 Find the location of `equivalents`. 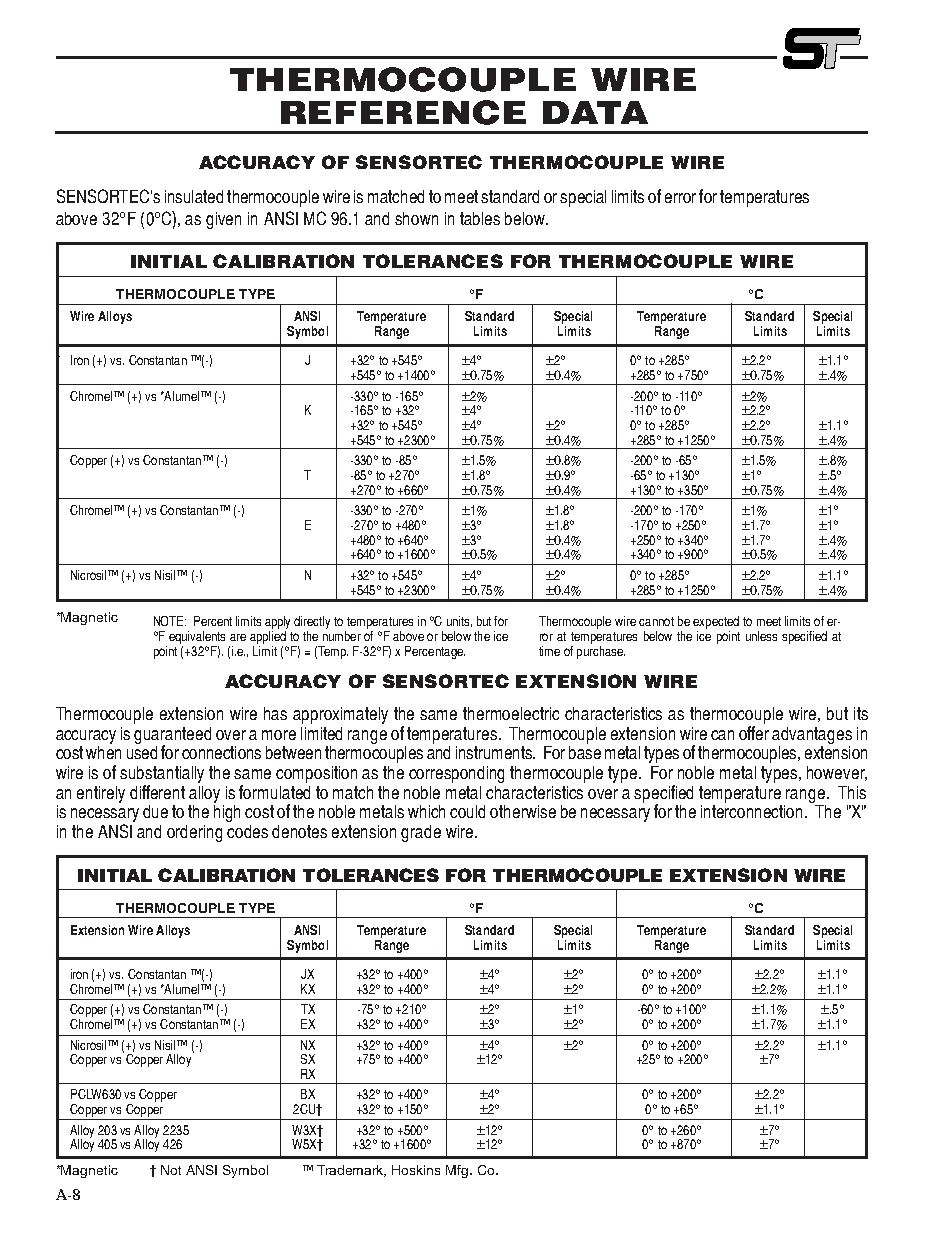

equivalents is located at coordinates (197, 639).
